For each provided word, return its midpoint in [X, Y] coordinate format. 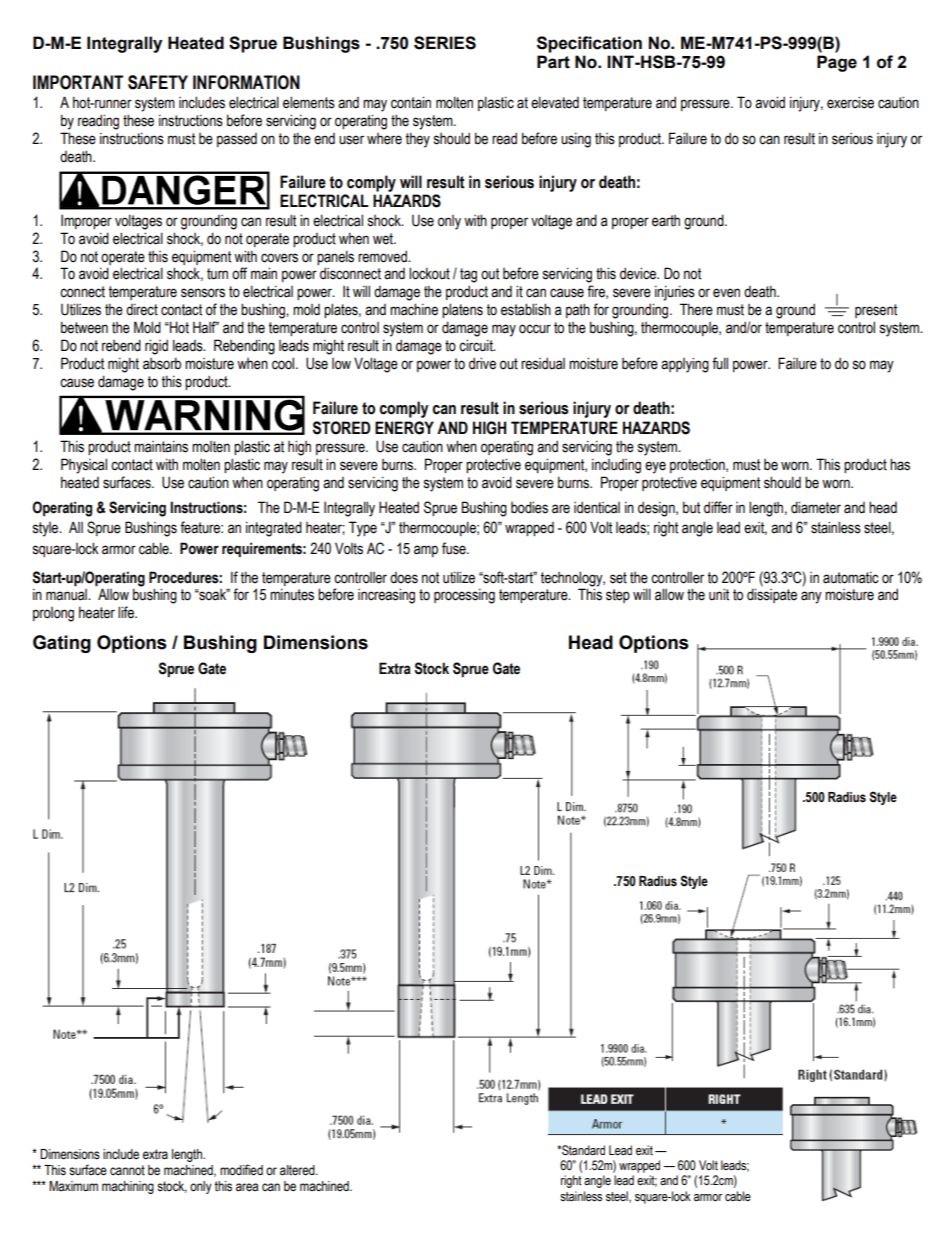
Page [837, 63]
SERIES [445, 43]
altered [298, 1170]
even [726, 293]
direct [142, 309]
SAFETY [158, 82]
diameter [816, 507]
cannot [127, 1170]
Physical [84, 466]
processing [464, 596]
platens [462, 310]
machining [128, 1187]
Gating [62, 644]
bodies [529, 507]
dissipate [772, 595]
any [811, 597]
